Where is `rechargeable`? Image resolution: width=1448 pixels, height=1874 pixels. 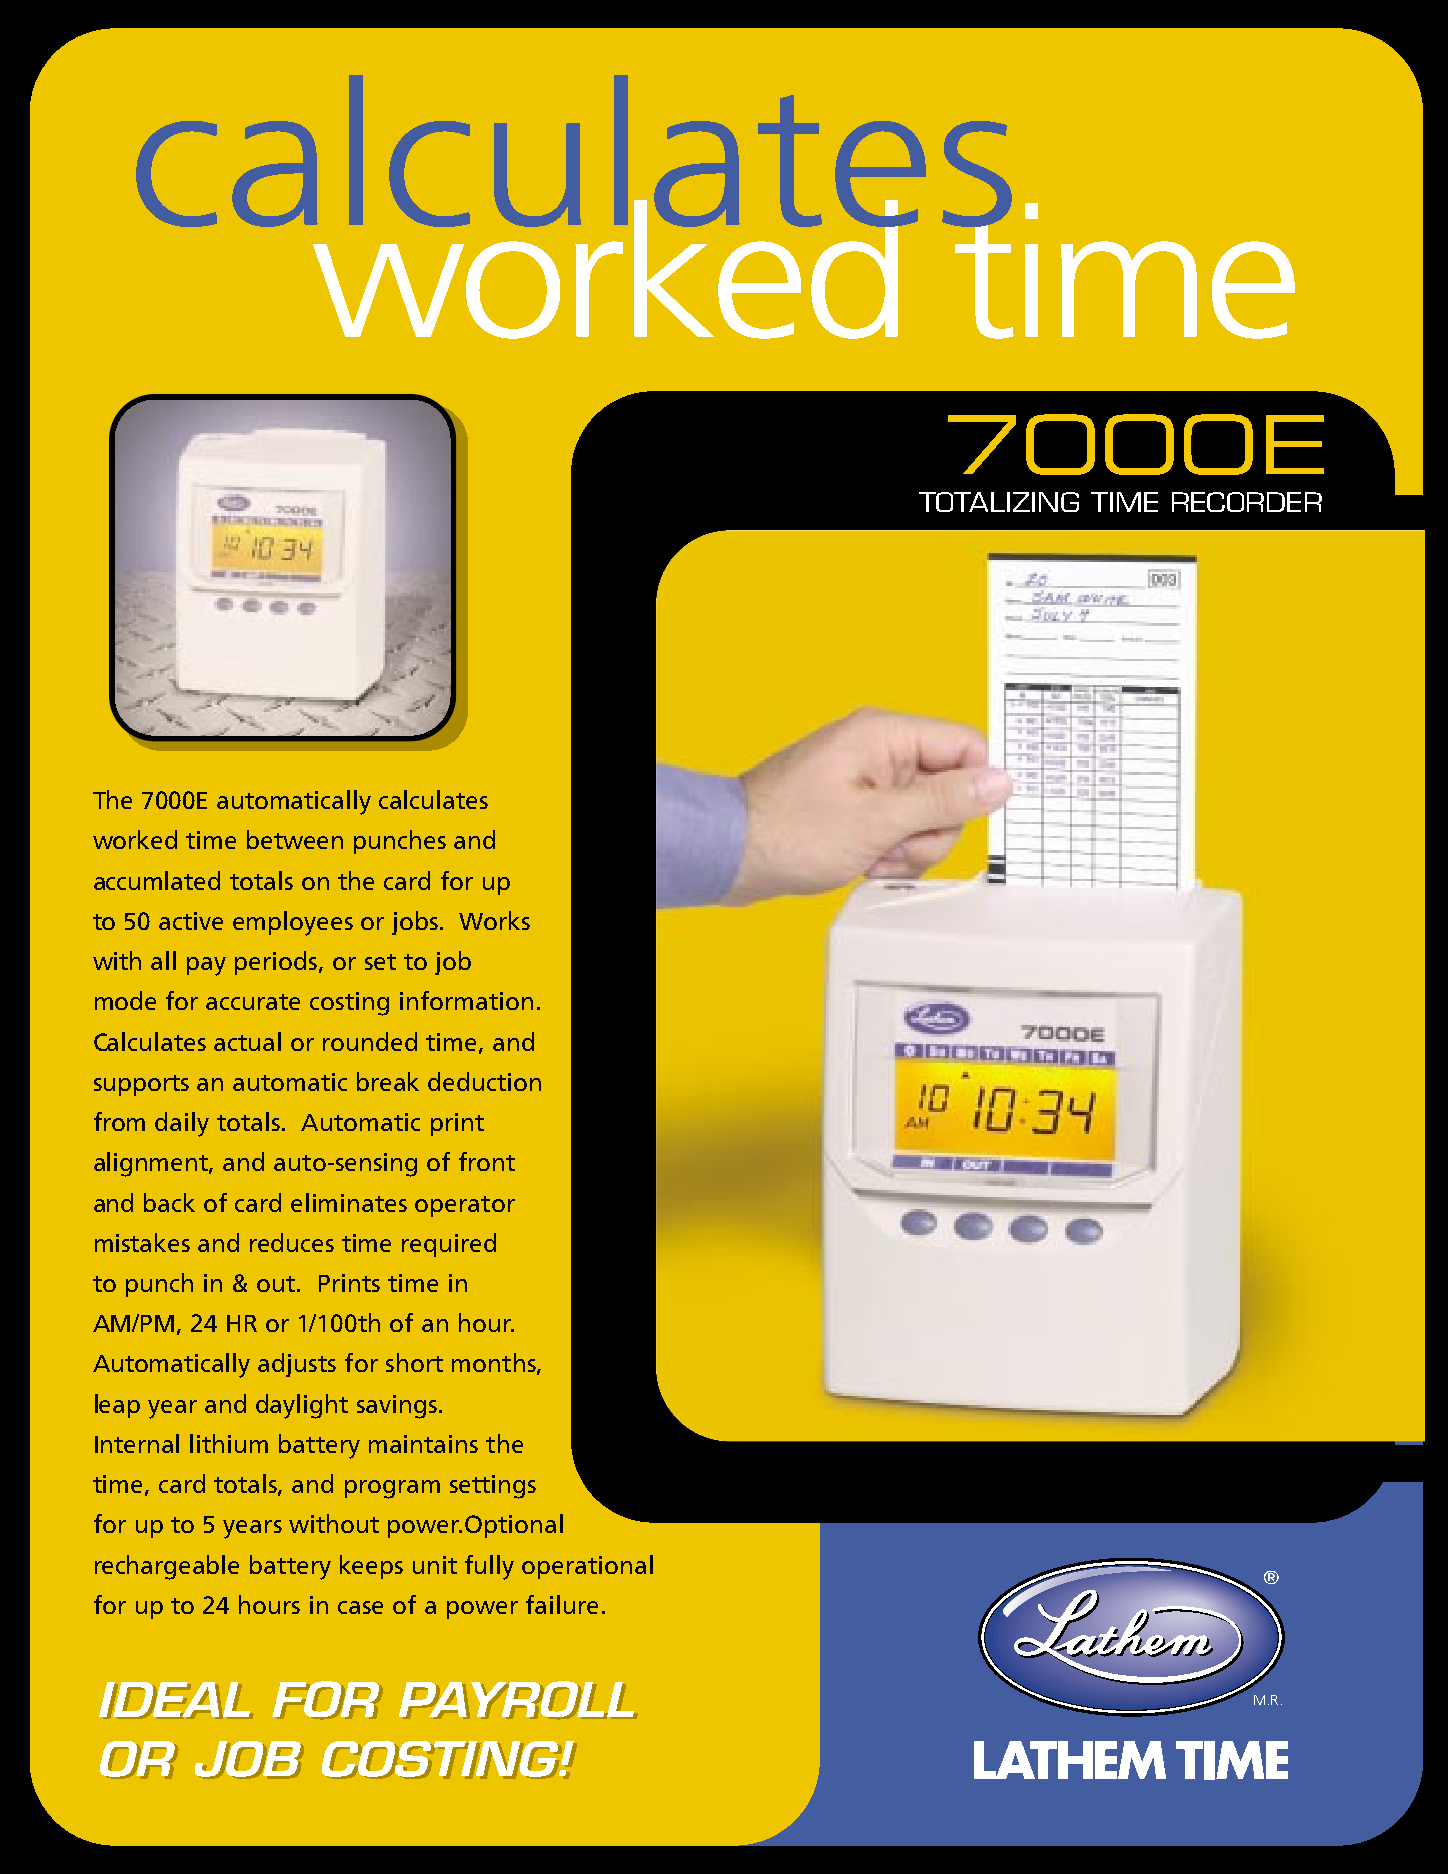
rechargeable is located at coordinates (167, 1567).
